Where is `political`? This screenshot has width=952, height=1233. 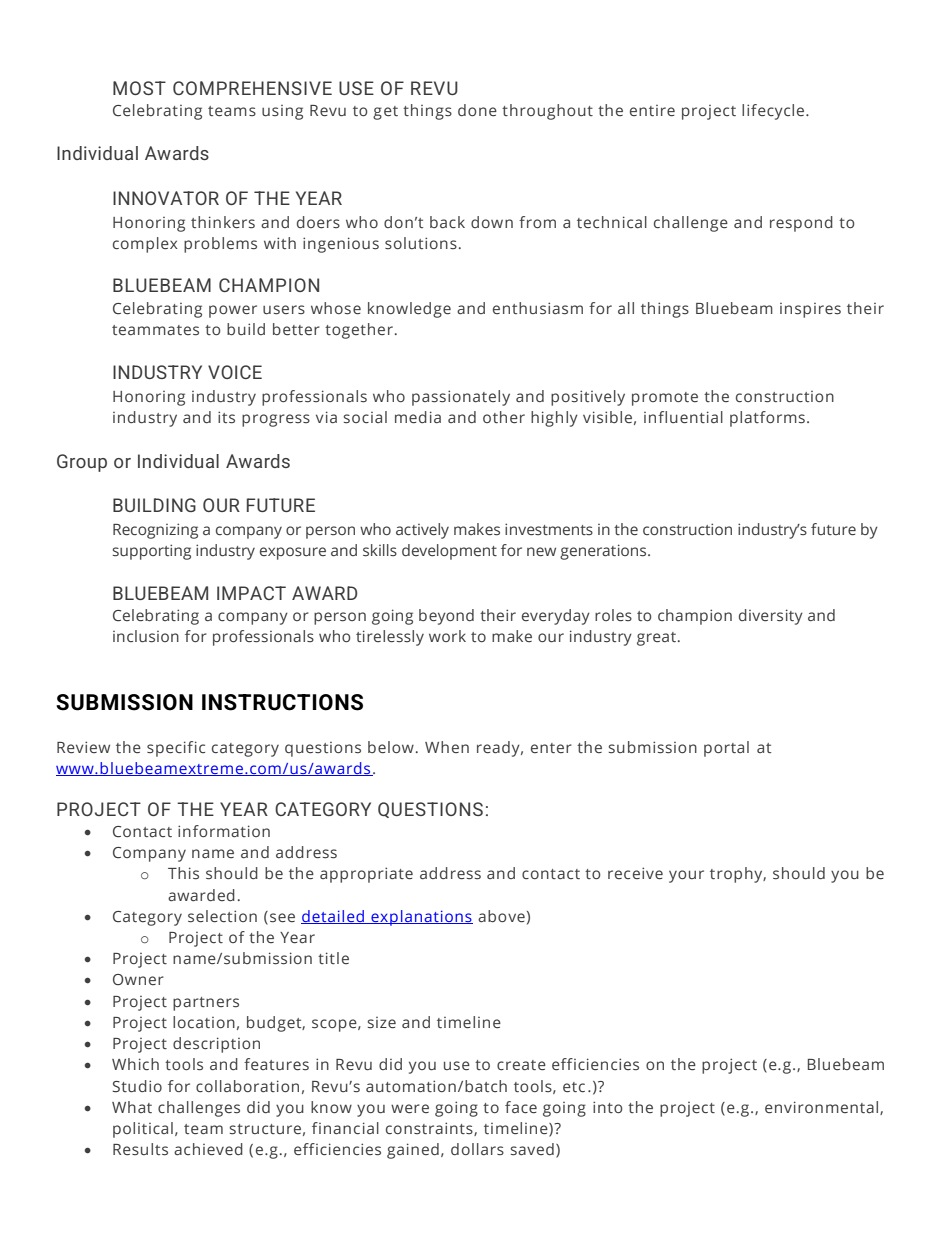 political is located at coordinates (143, 1130).
